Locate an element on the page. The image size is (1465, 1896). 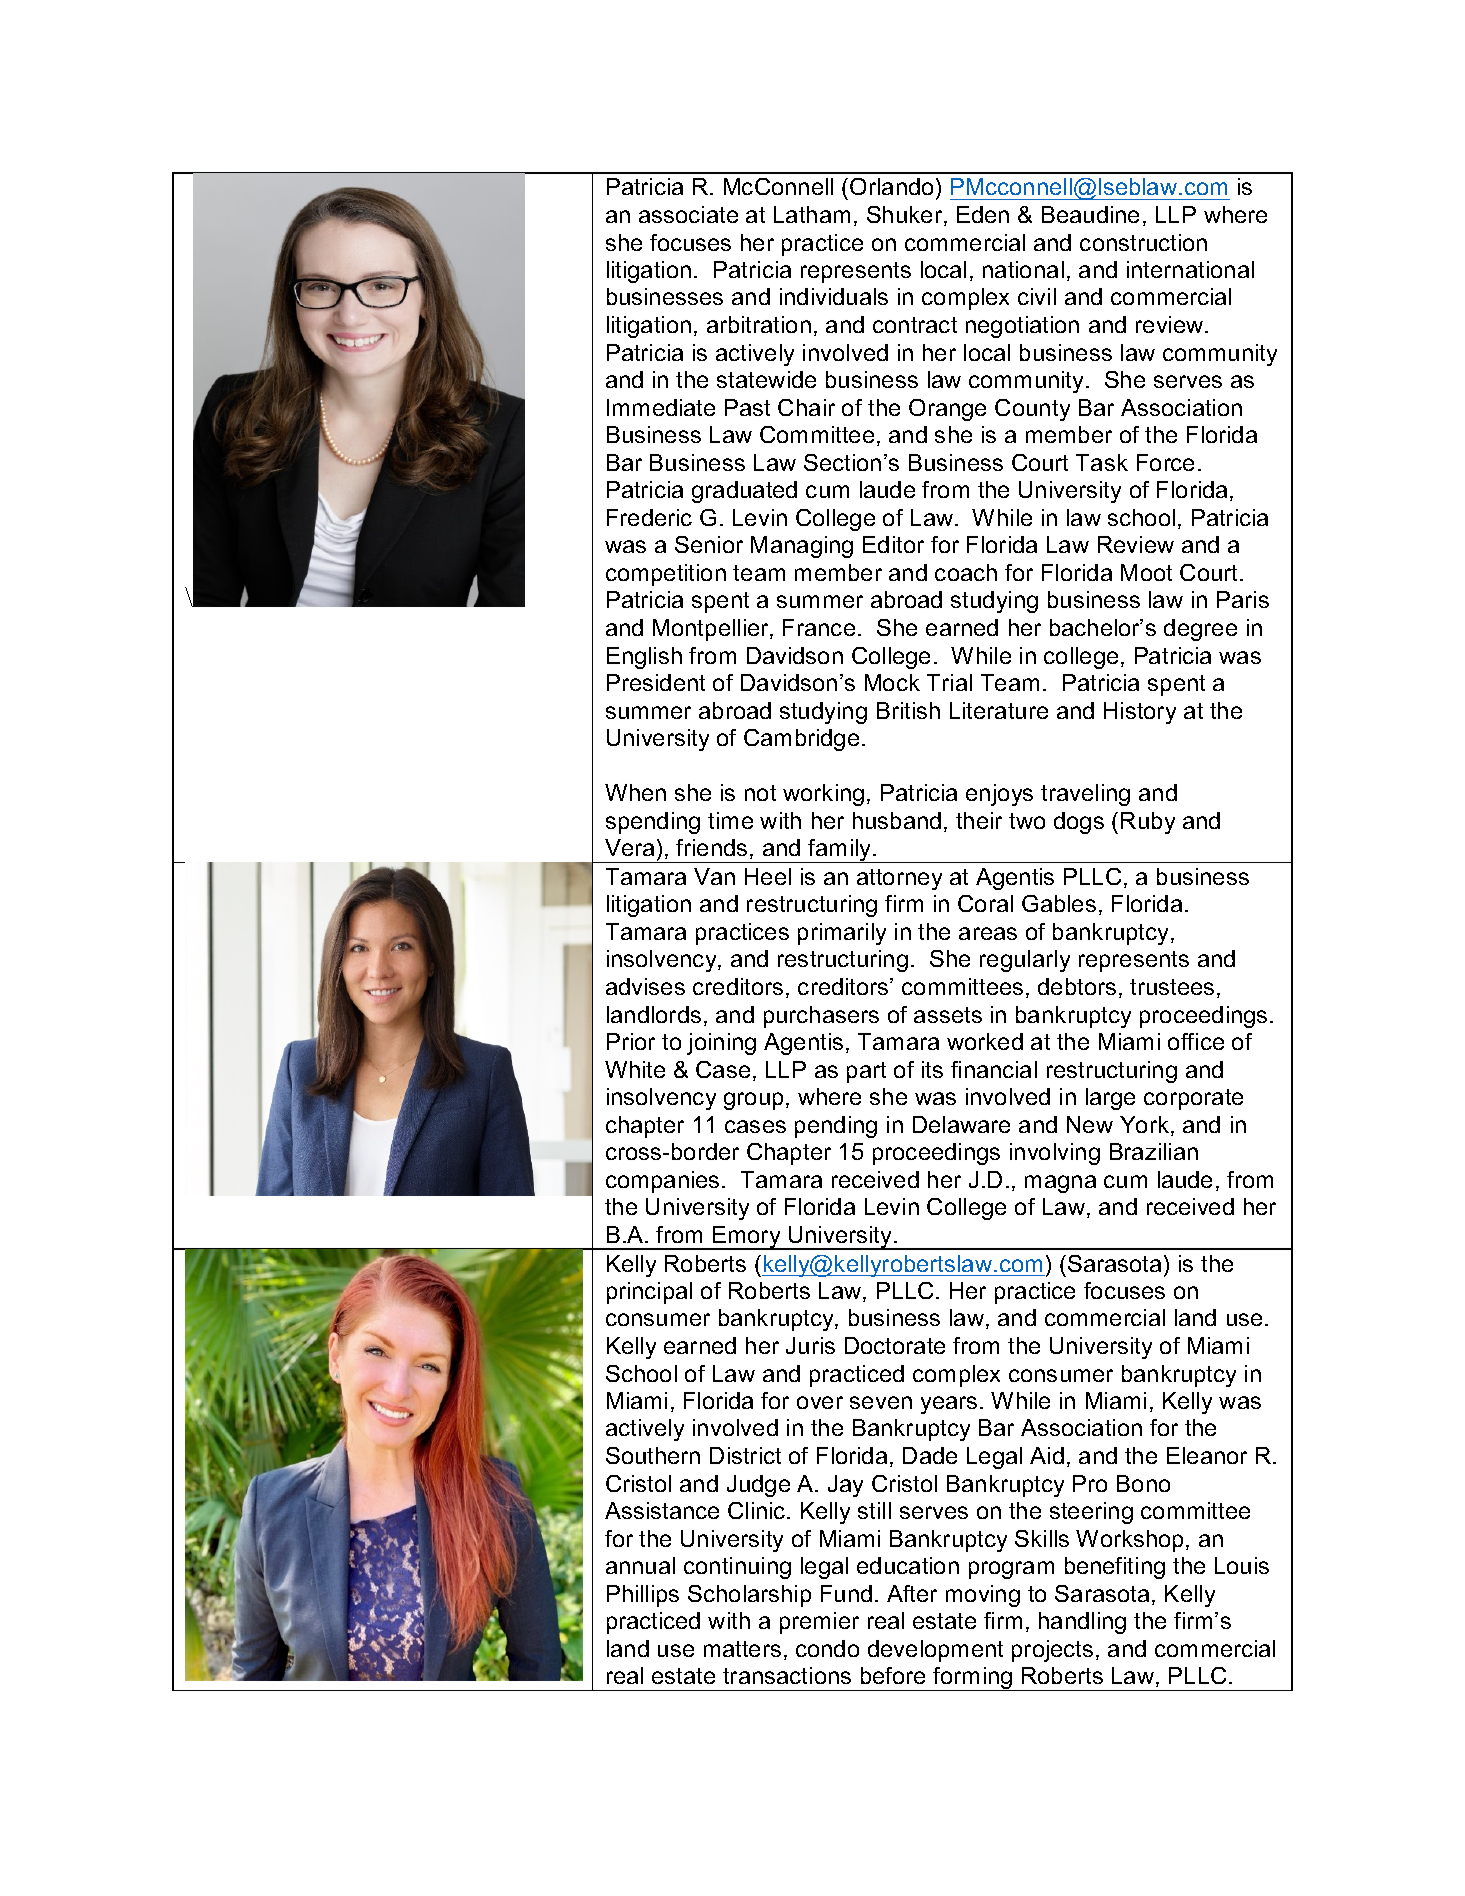
areas is located at coordinates (988, 933).
